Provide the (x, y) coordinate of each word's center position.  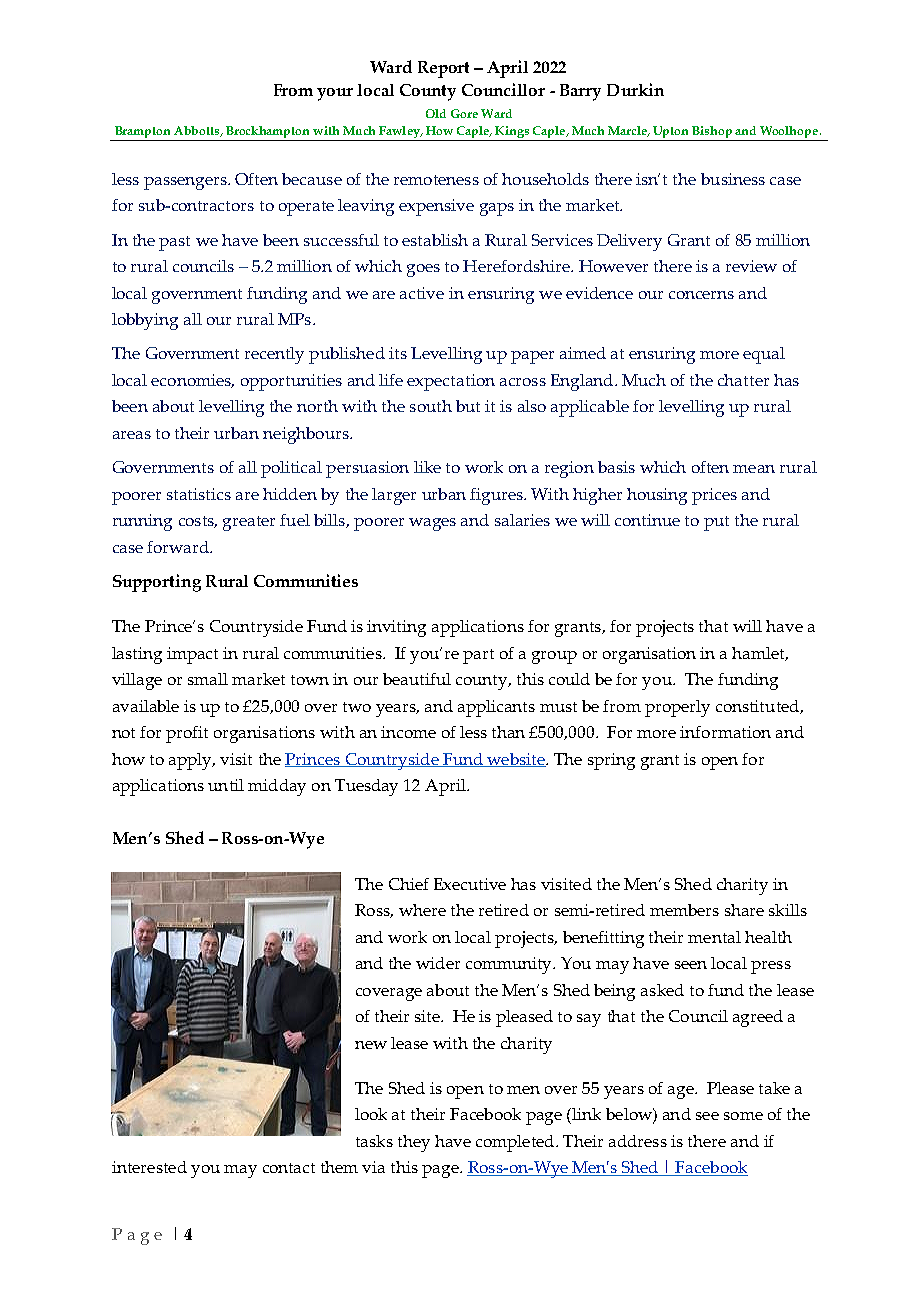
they (414, 1143)
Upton (671, 133)
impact (192, 655)
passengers (186, 183)
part (478, 656)
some (743, 1116)
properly (677, 708)
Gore (464, 113)
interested (149, 1167)
